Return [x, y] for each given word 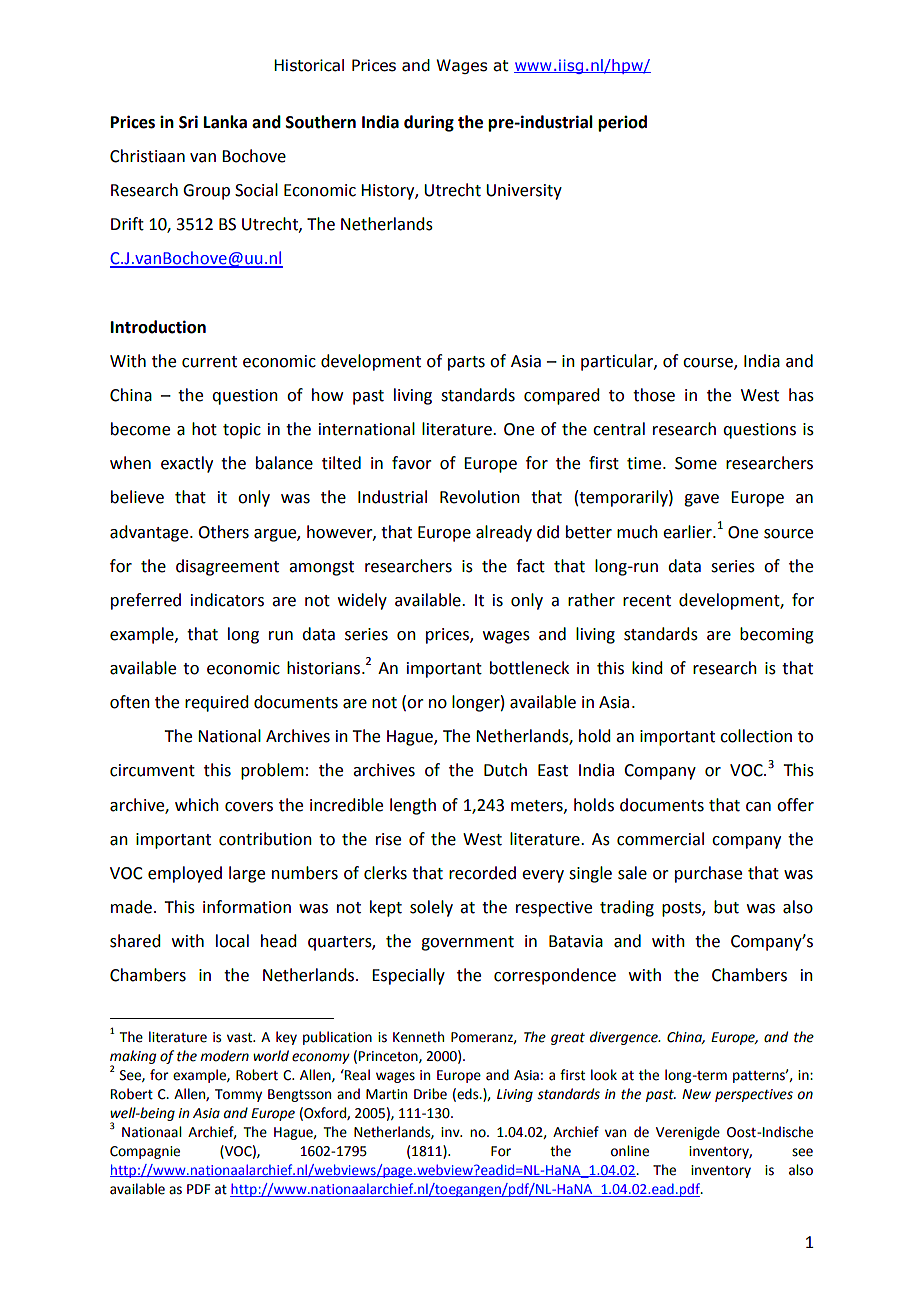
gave [701, 500]
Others [223, 532]
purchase [708, 874]
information [247, 907]
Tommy [238, 1095]
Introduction [158, 327]
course [709, 363]
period [622, 123]
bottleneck [529, 668]
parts [466, 363]
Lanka [225, 122]
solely [431, 908]
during [429, 123]
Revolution [480, 497]
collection [756, 736]
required [216, 703]
